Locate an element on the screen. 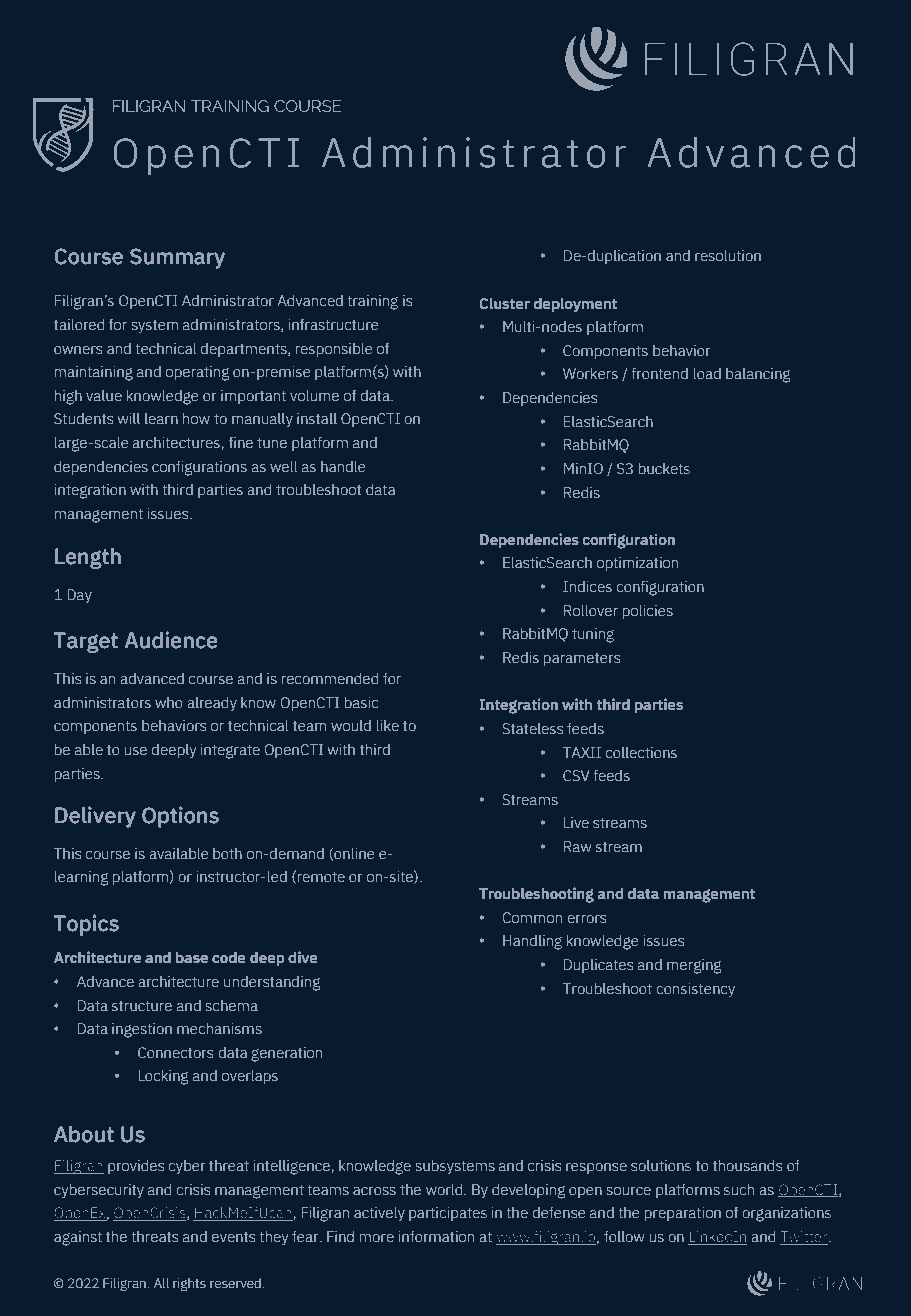 The width and height of the screenshot is (911, 1316). generation is located at coordinates (286, 1054).
